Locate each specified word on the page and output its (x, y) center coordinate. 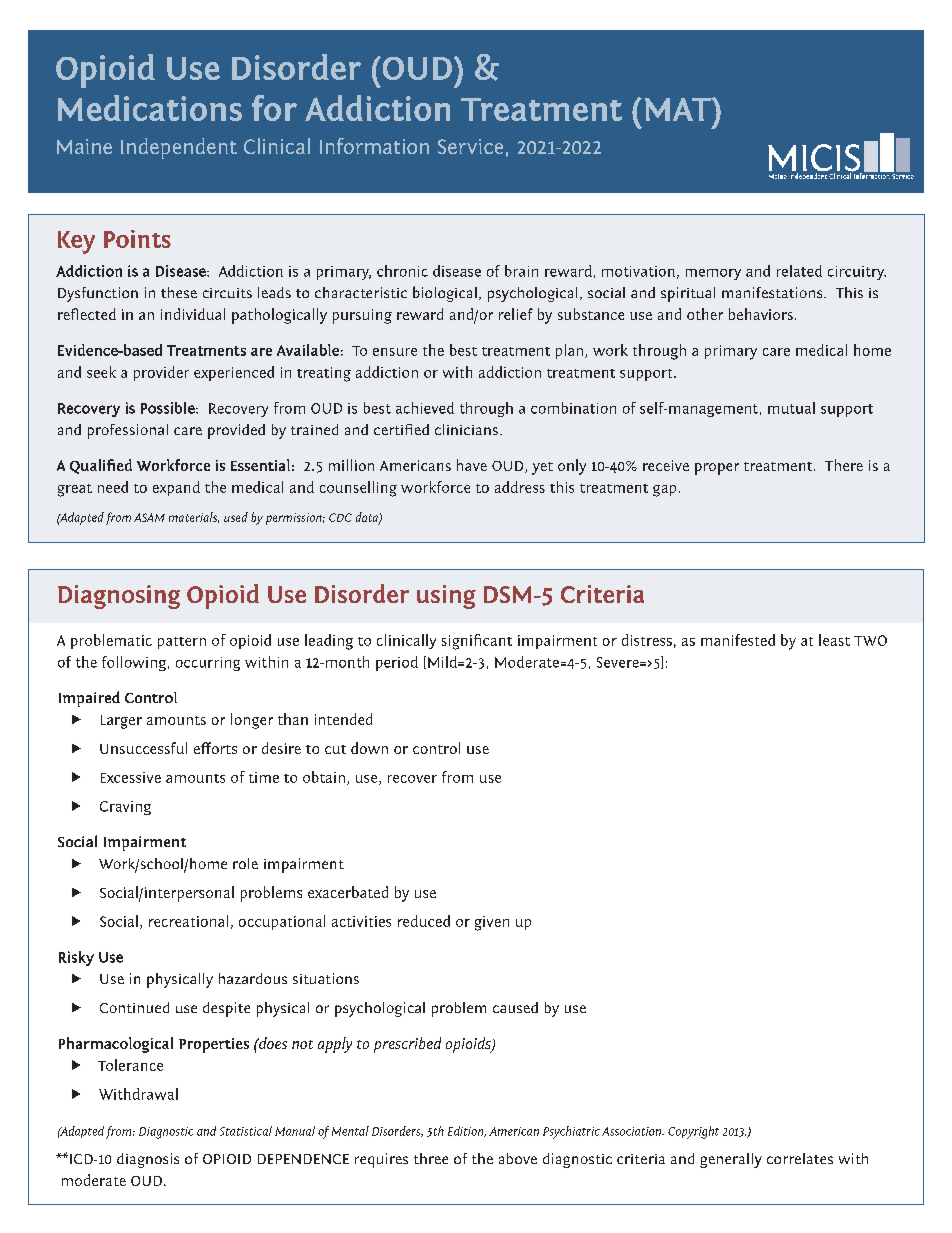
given (492, 923)
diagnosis (148, 1160)
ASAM (149, 517)
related (799, 271)
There (844, 465)
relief (516, 314)
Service (470, 146)
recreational (188, 921)
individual (193, 314)
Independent (179, 148)
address (520, 487)
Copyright (693, 1132)
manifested (738, 640)
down (369, 748)
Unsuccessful (143, 748)
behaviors (761, 314)
